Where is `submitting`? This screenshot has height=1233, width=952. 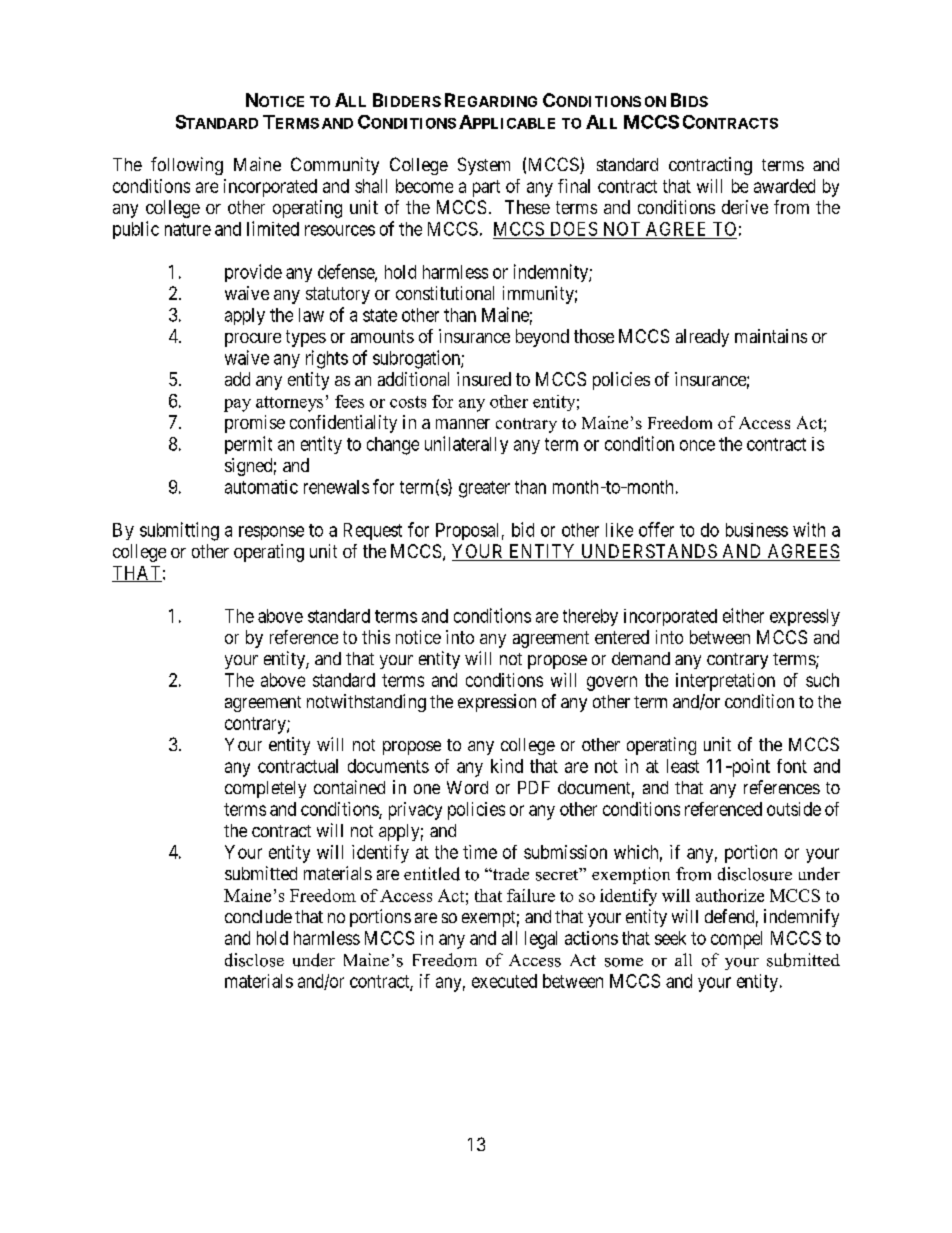
submitting is located at coordinates (179, 531).
